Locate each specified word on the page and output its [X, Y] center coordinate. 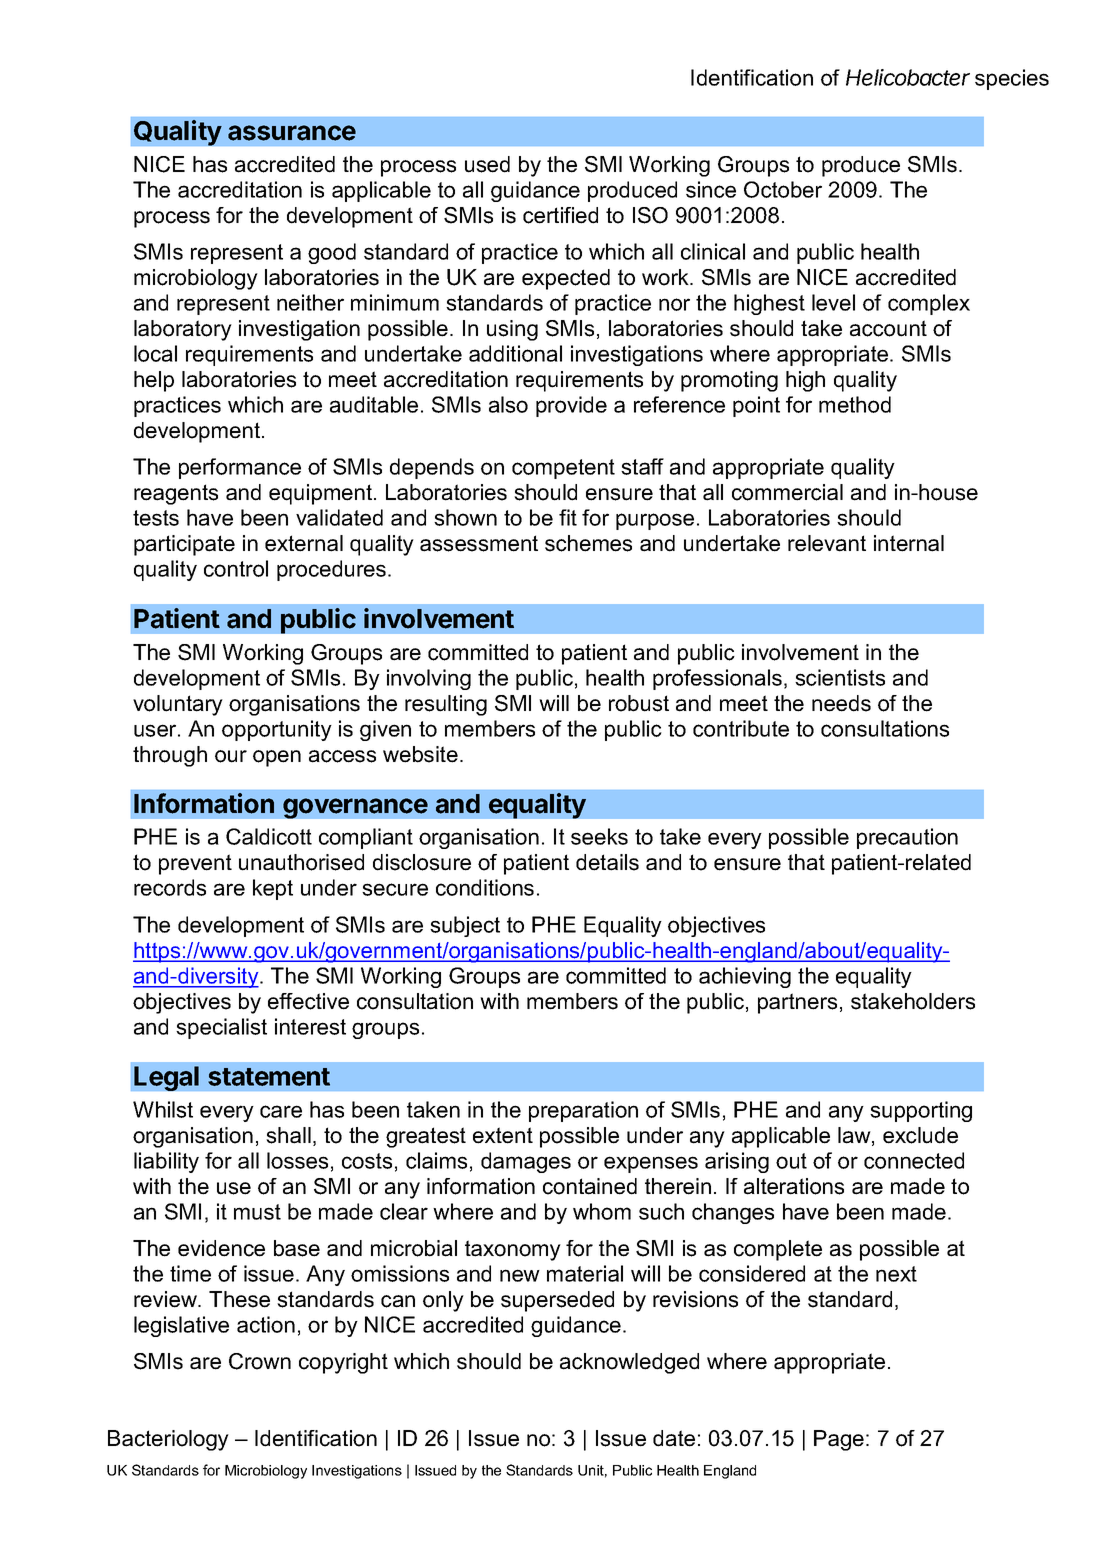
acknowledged [629, 1363]
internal [909, 543]
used [487, 164]
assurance [292, 133]
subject [465, 926]
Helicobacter [908, 77]
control [236, 568]
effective [308, 1001]
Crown [260, 1361]
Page [839, 1440]
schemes [588, 543]
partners [797, 1003]
